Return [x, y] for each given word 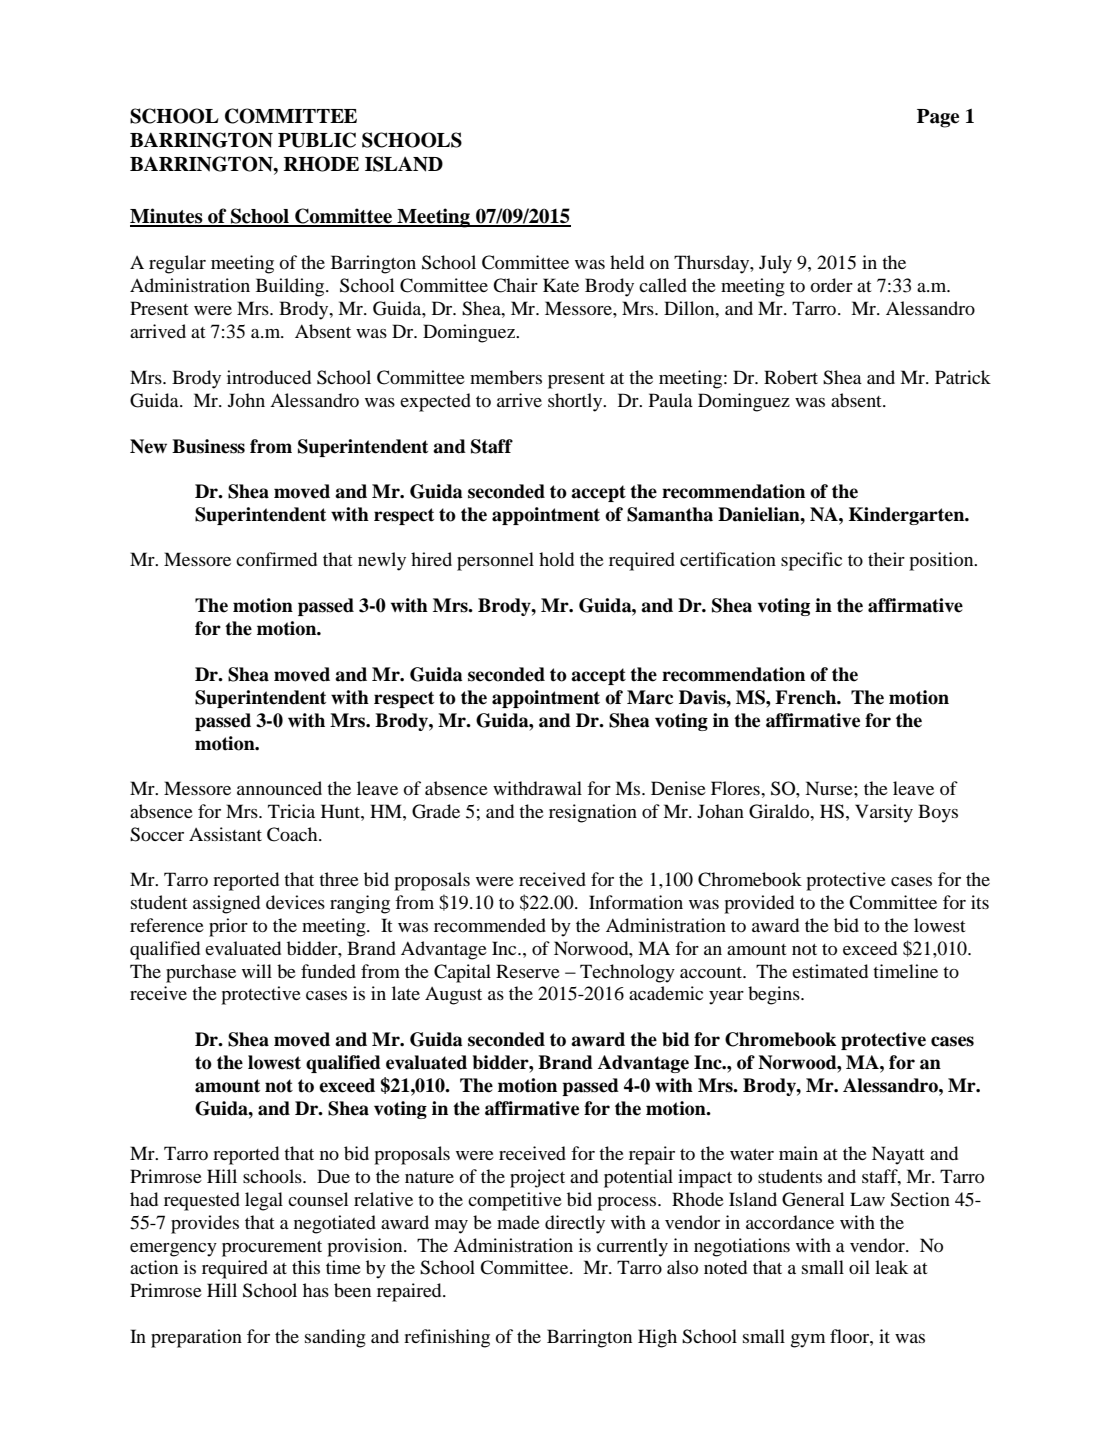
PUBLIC [317, 140]
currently [632, 1247]
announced [279, 788]
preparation [196, 1338]
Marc [650, 697]
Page [938, 118]
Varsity [884, 813]
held [627, 262]
